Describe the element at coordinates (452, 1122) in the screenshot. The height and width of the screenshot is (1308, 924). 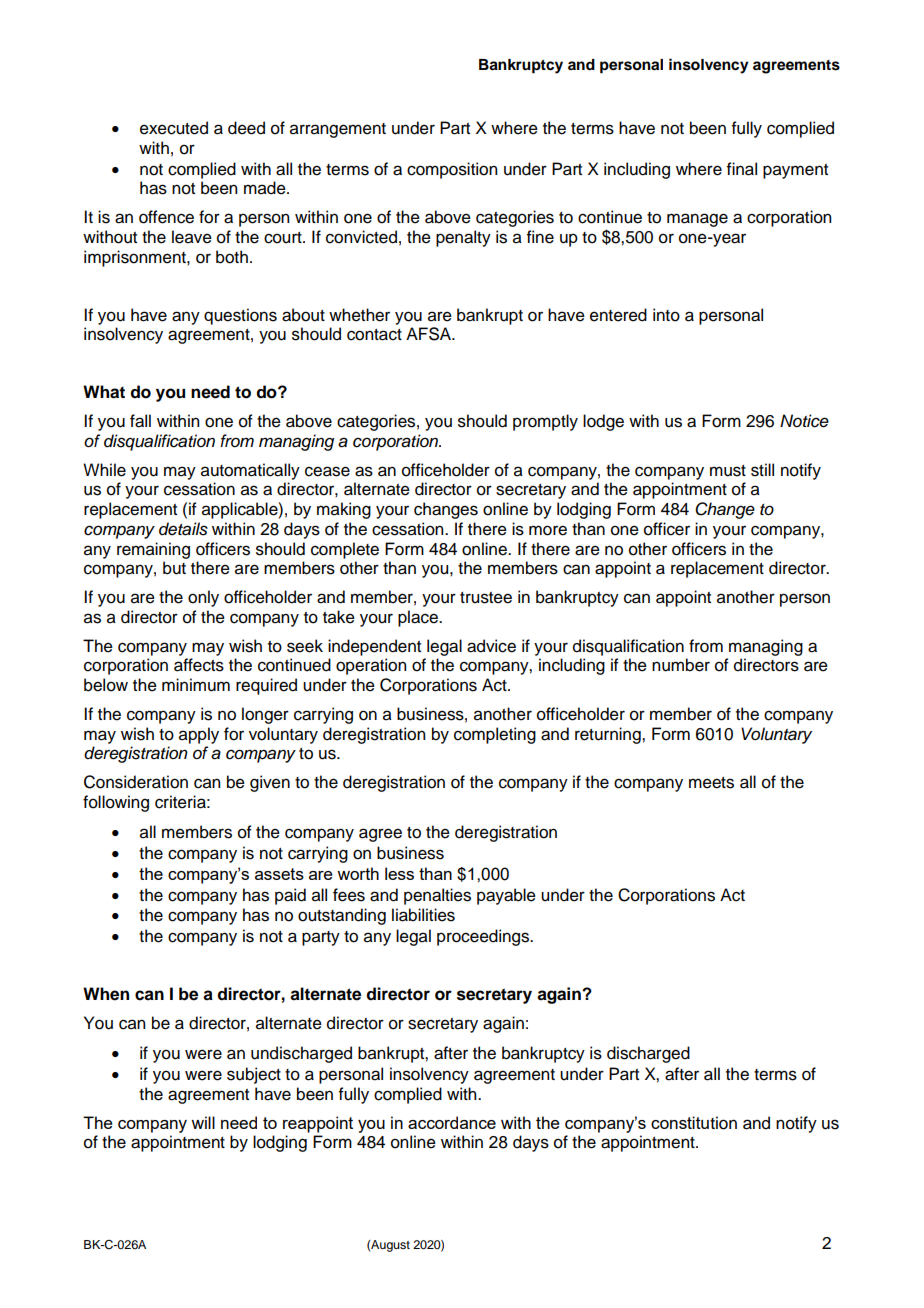
I see `accordance` at that location.
